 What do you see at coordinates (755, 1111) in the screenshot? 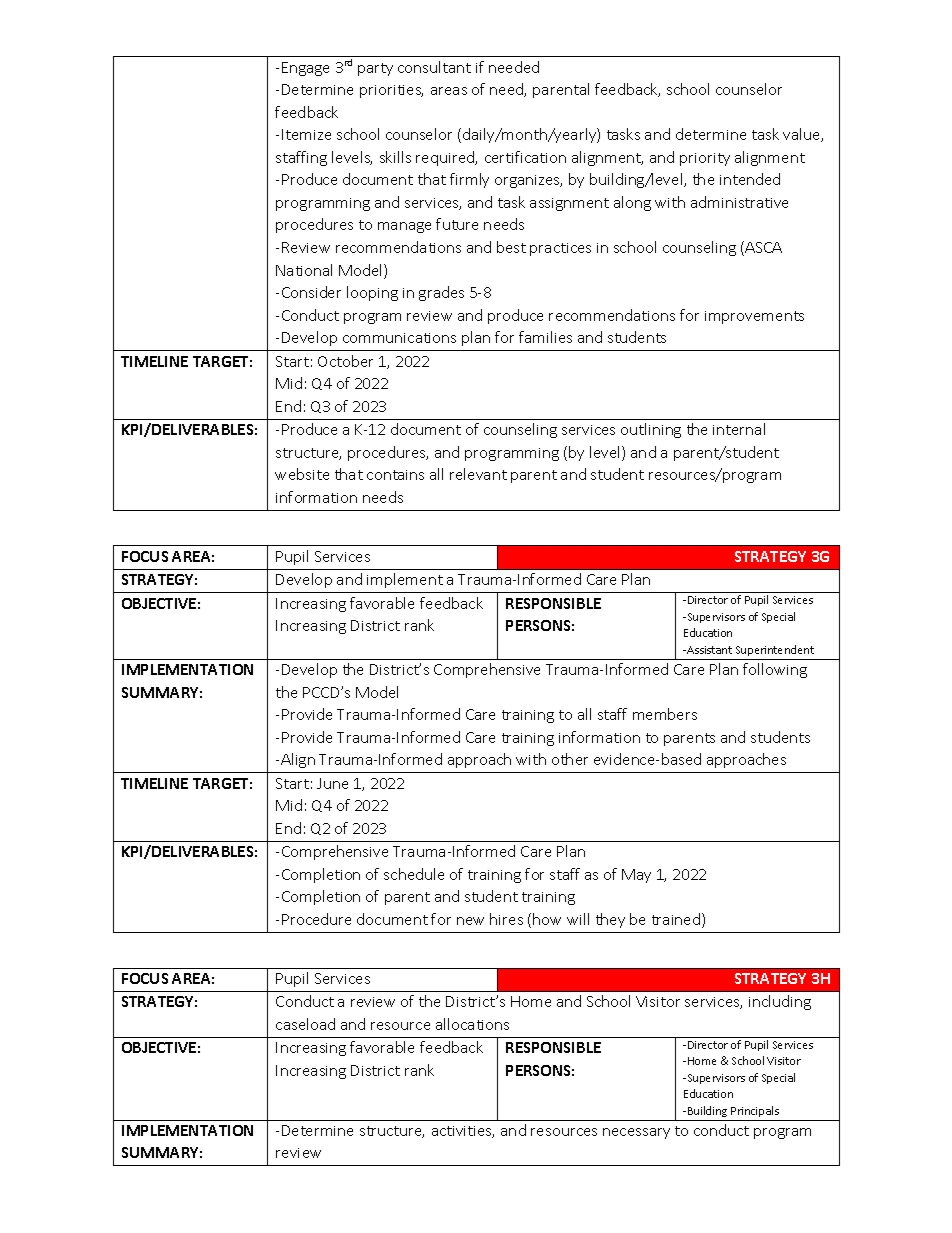
I see `Principals` at bounding box center [755, 1111].
